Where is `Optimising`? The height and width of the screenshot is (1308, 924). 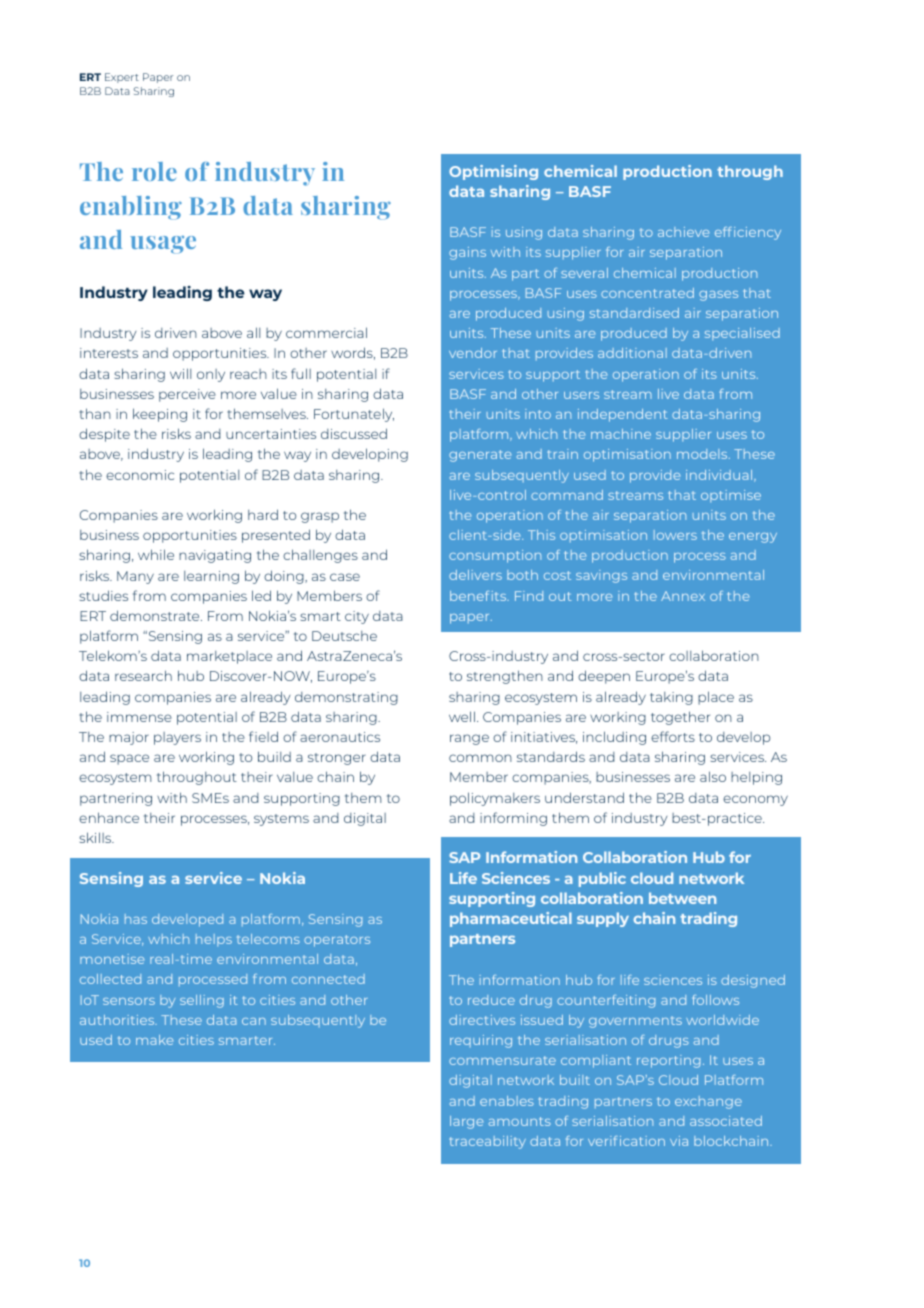
Optimising is located at coordinates (493, 172).
